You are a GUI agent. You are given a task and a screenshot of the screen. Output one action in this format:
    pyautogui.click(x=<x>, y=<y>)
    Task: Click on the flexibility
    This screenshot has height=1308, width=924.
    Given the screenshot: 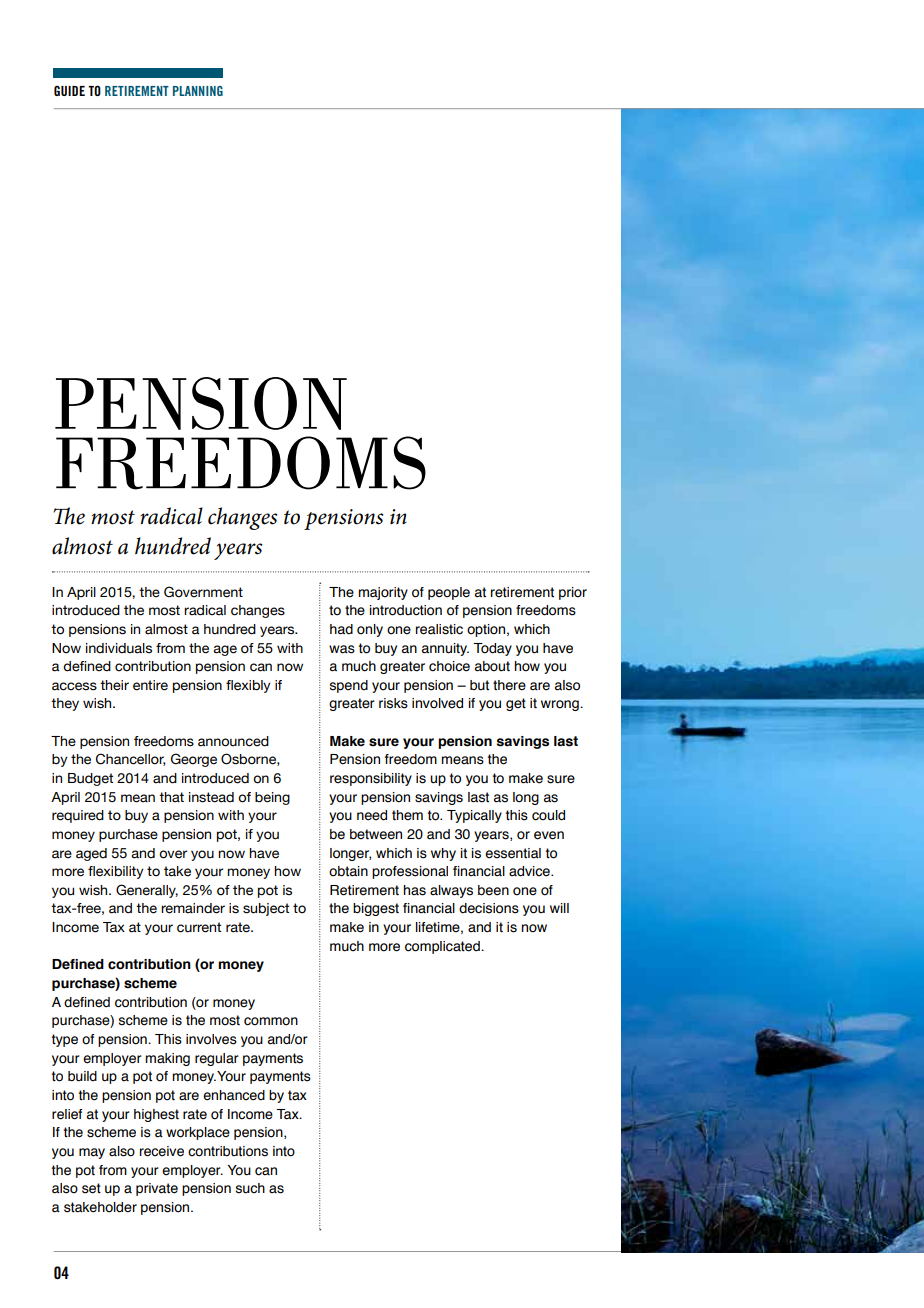 What is the action you would take?
    pyautogui.click(x=116, y=872)
